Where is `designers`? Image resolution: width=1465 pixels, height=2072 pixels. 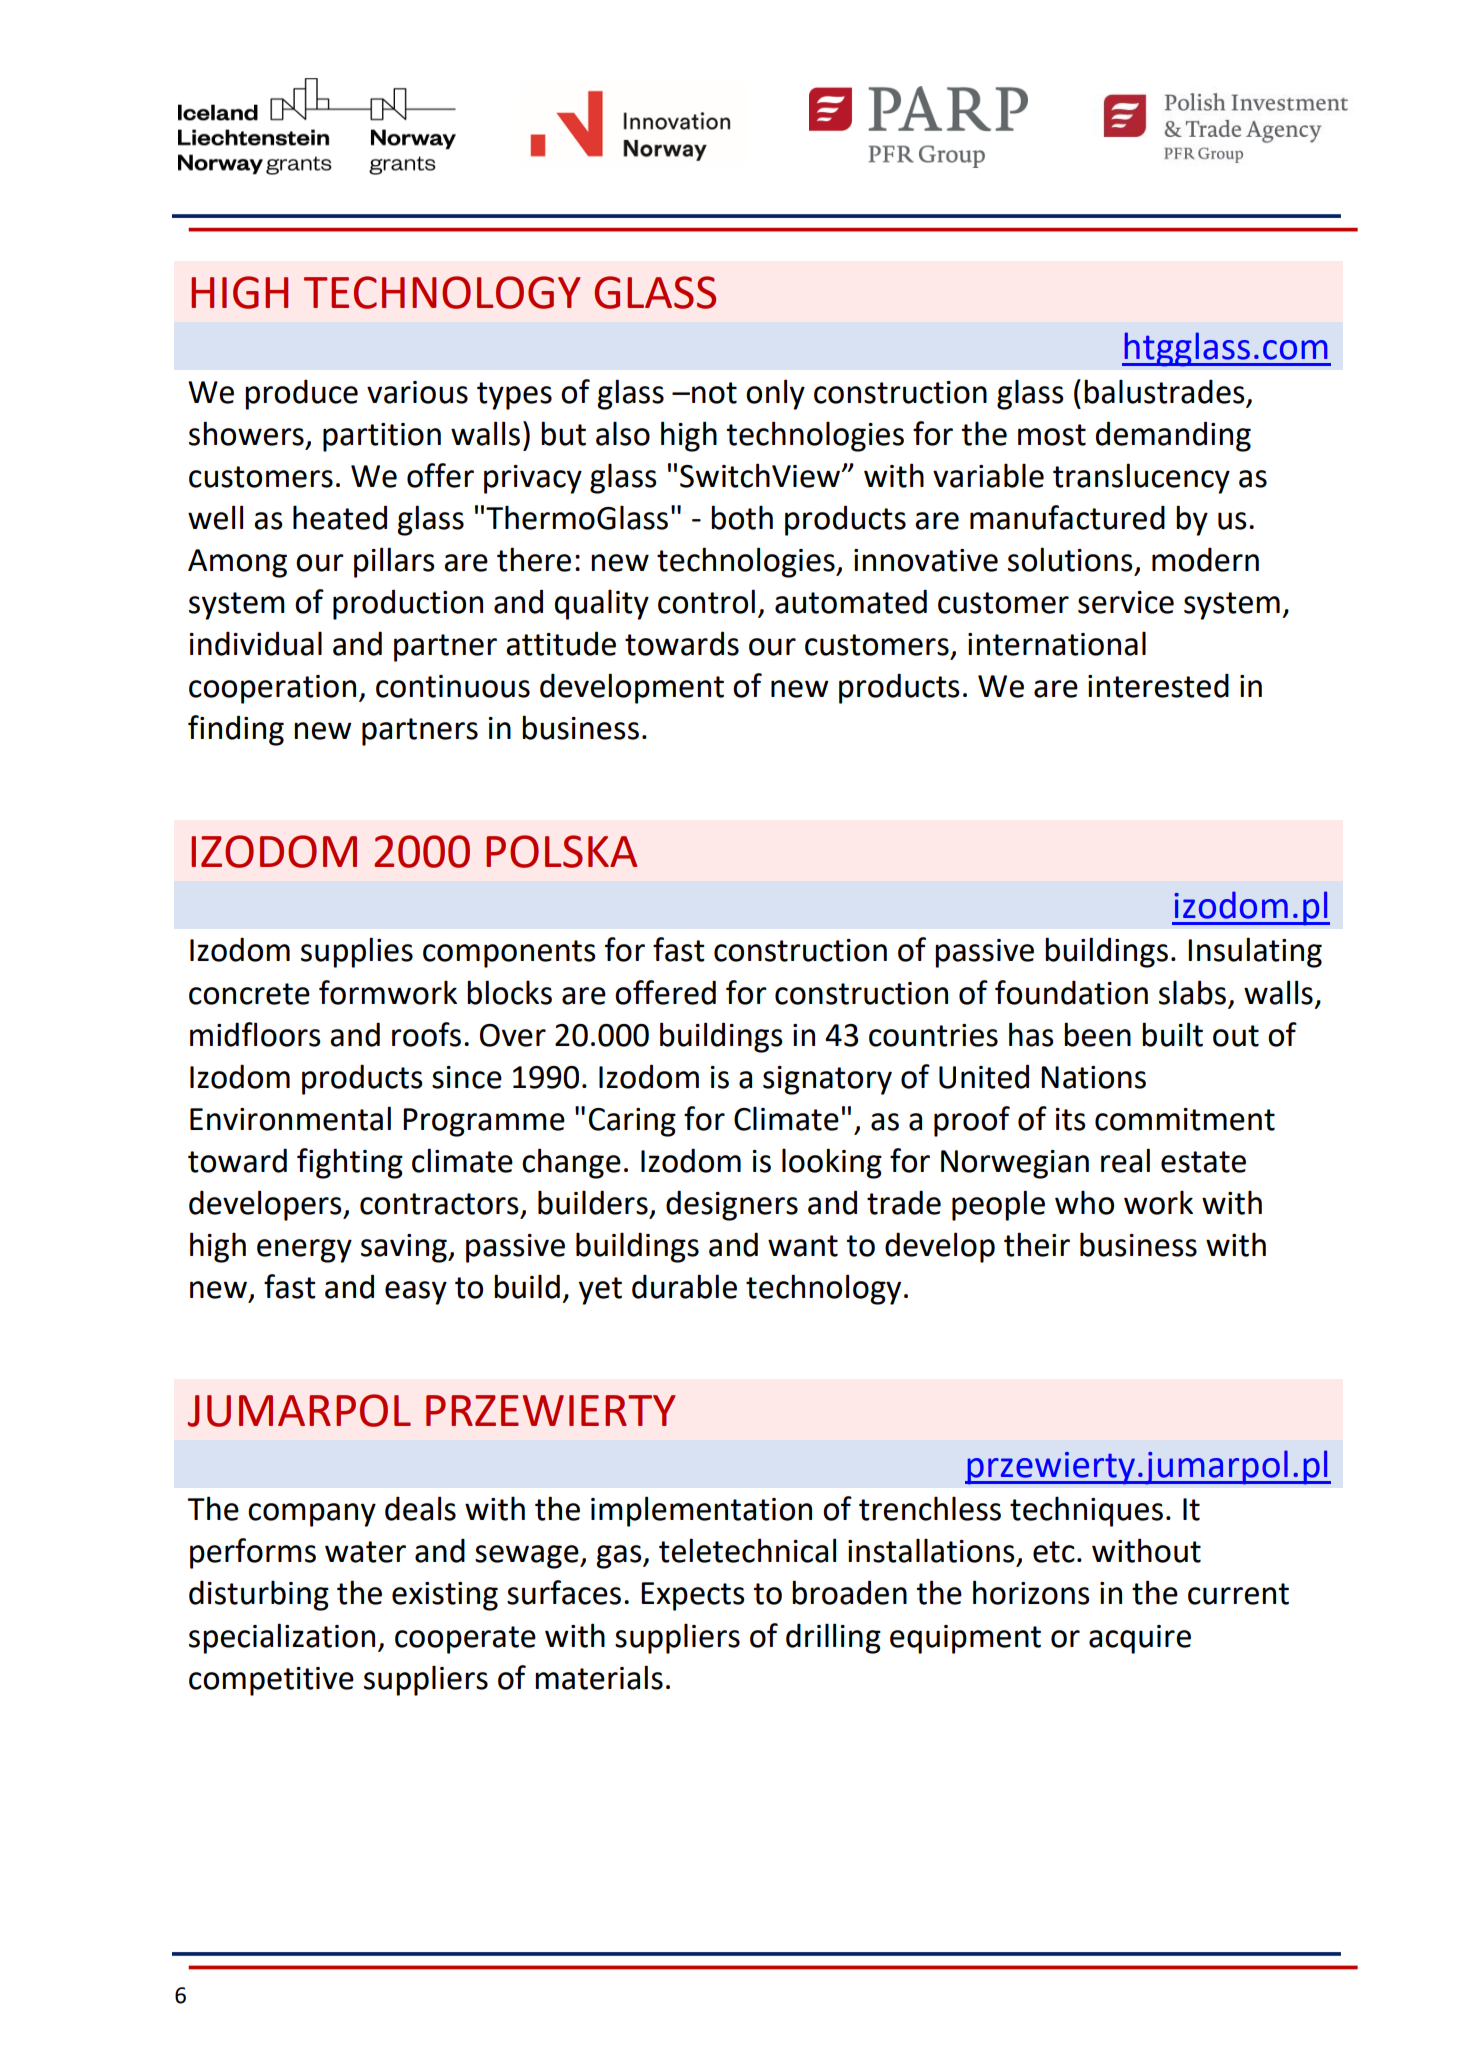
designers is located at coordinates (732, 1205).
